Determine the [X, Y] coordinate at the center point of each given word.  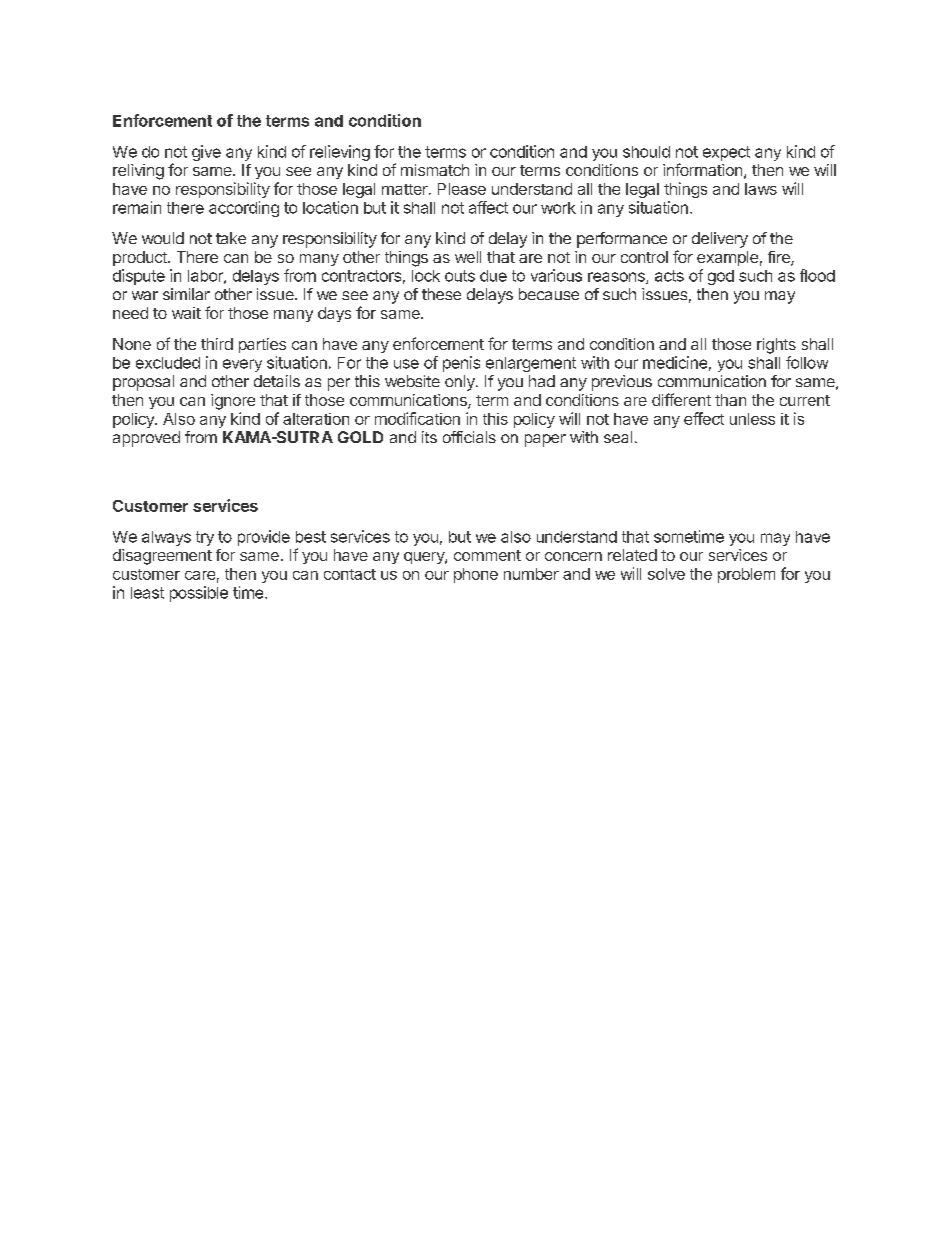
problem [746, 575]
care [200, 575]
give [206, 153]
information [702, 169]
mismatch [435, 170]
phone [476, 575]
